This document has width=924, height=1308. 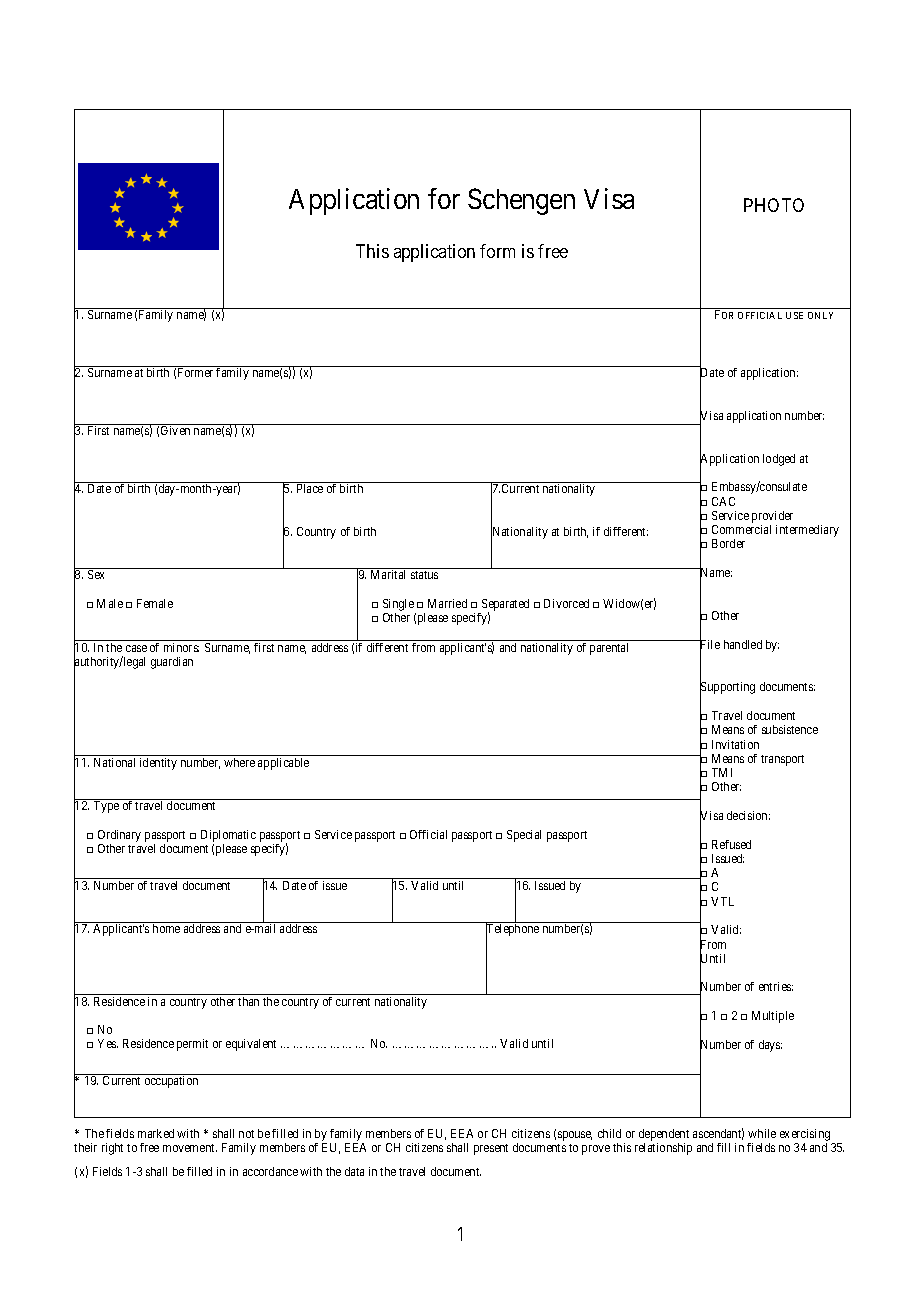 I want to click on ONLY, so click(x=820, y=315).
